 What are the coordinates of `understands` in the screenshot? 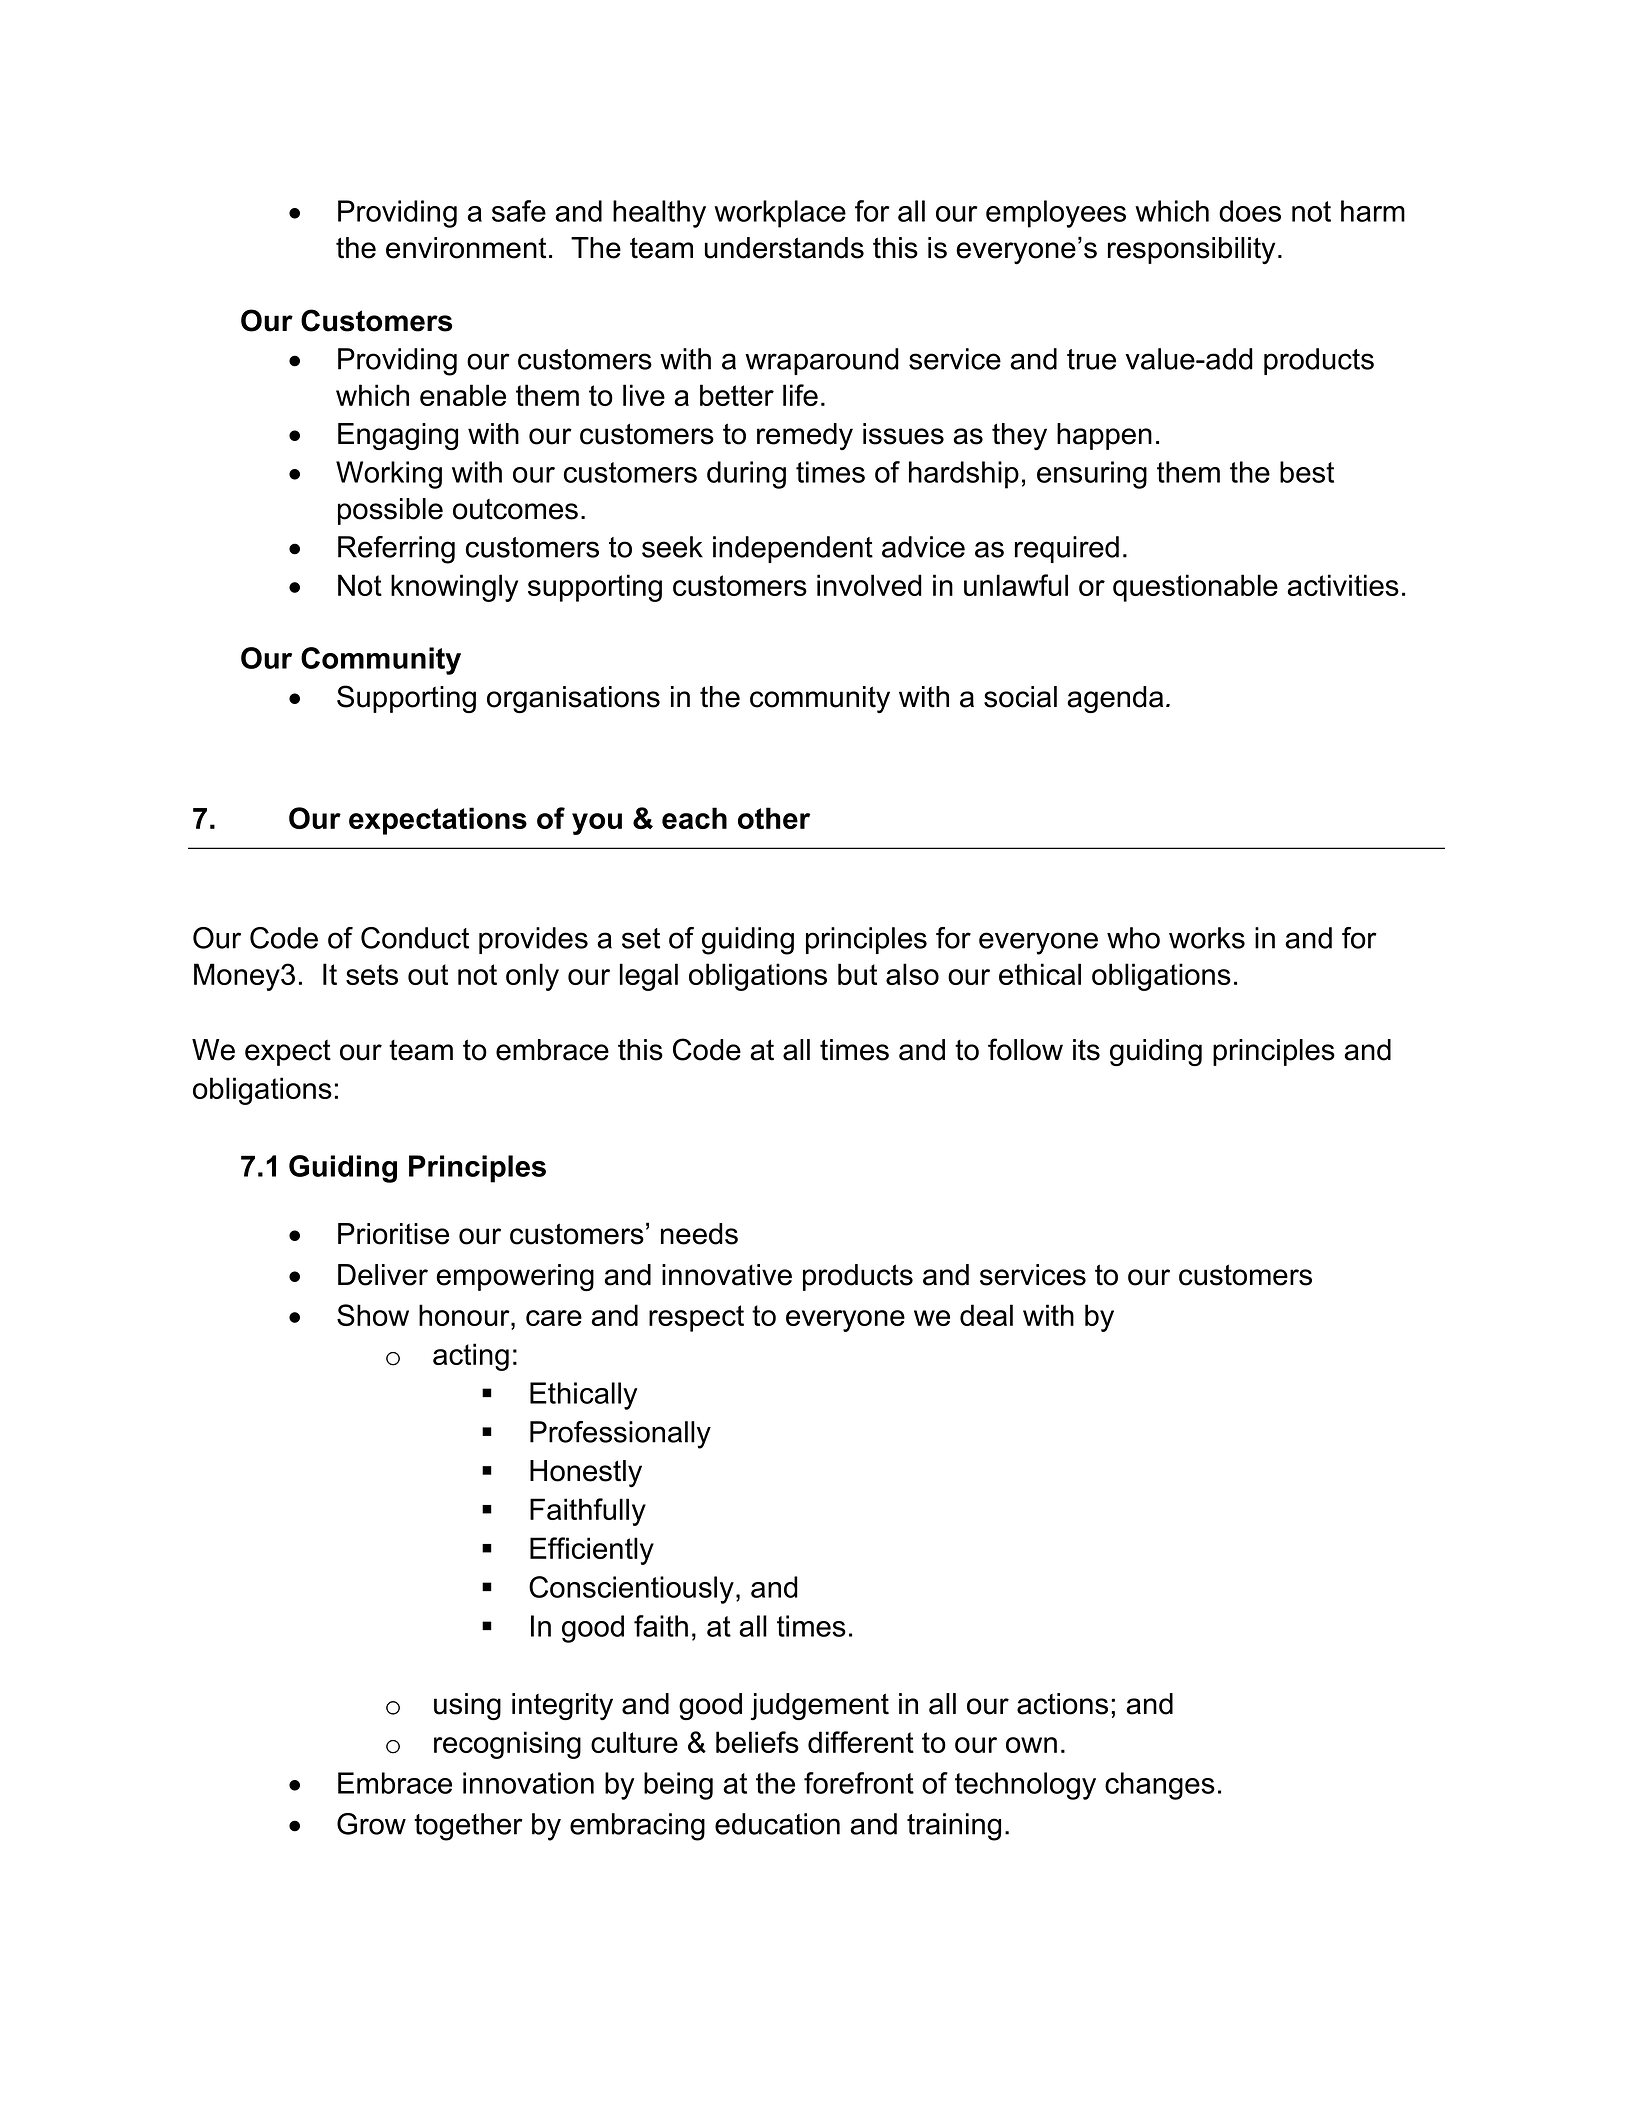 It's located at (784, 248).
